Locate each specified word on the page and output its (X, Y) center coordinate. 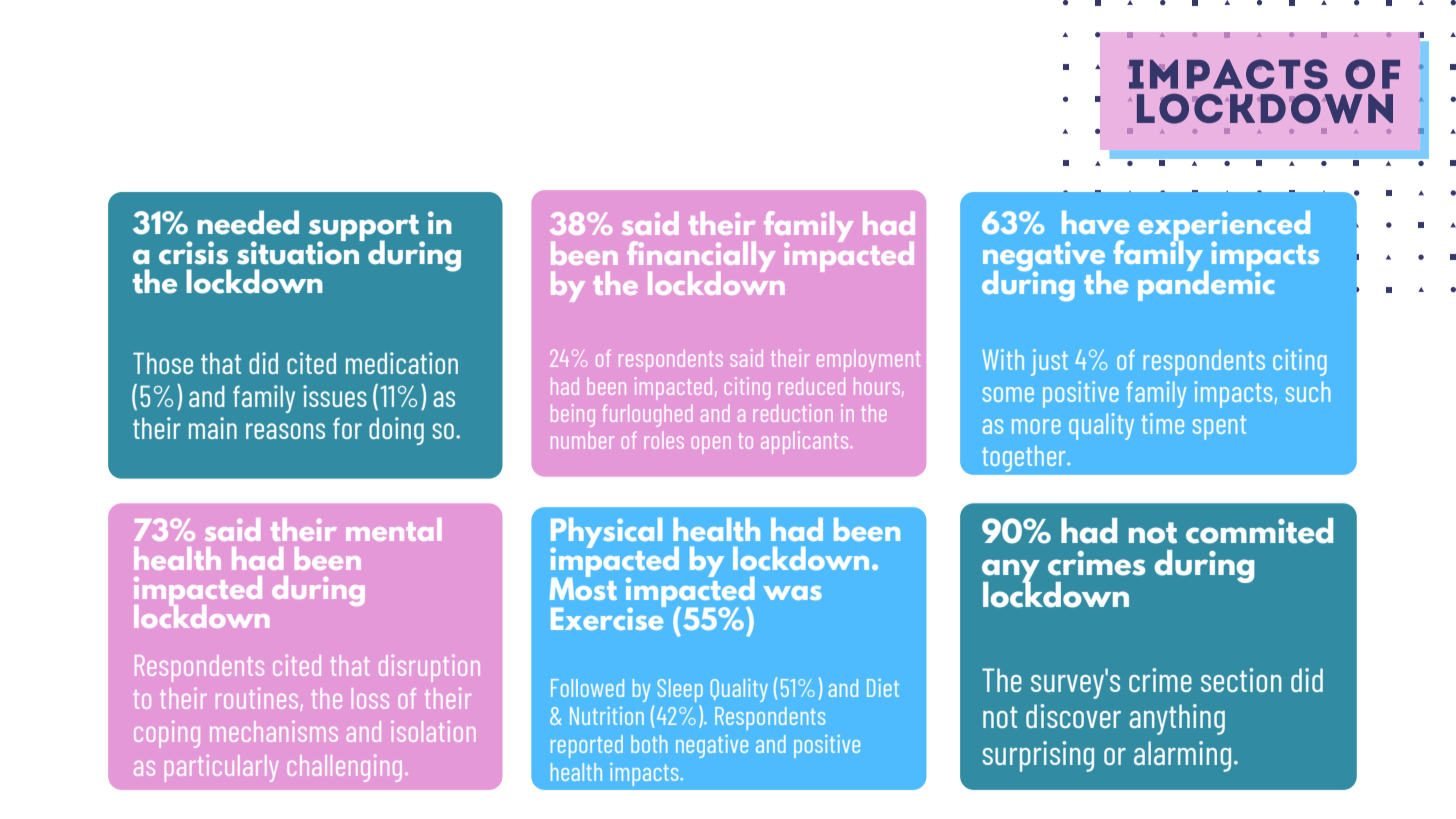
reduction (793, 413)
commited (1259, 531)
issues (335, 396)
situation (299, 251)
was (792, 593)
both (649, 744)
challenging (344, 768)
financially (701, 258)
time (1163, 423)
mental (393, 529)
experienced (1224, 227)
